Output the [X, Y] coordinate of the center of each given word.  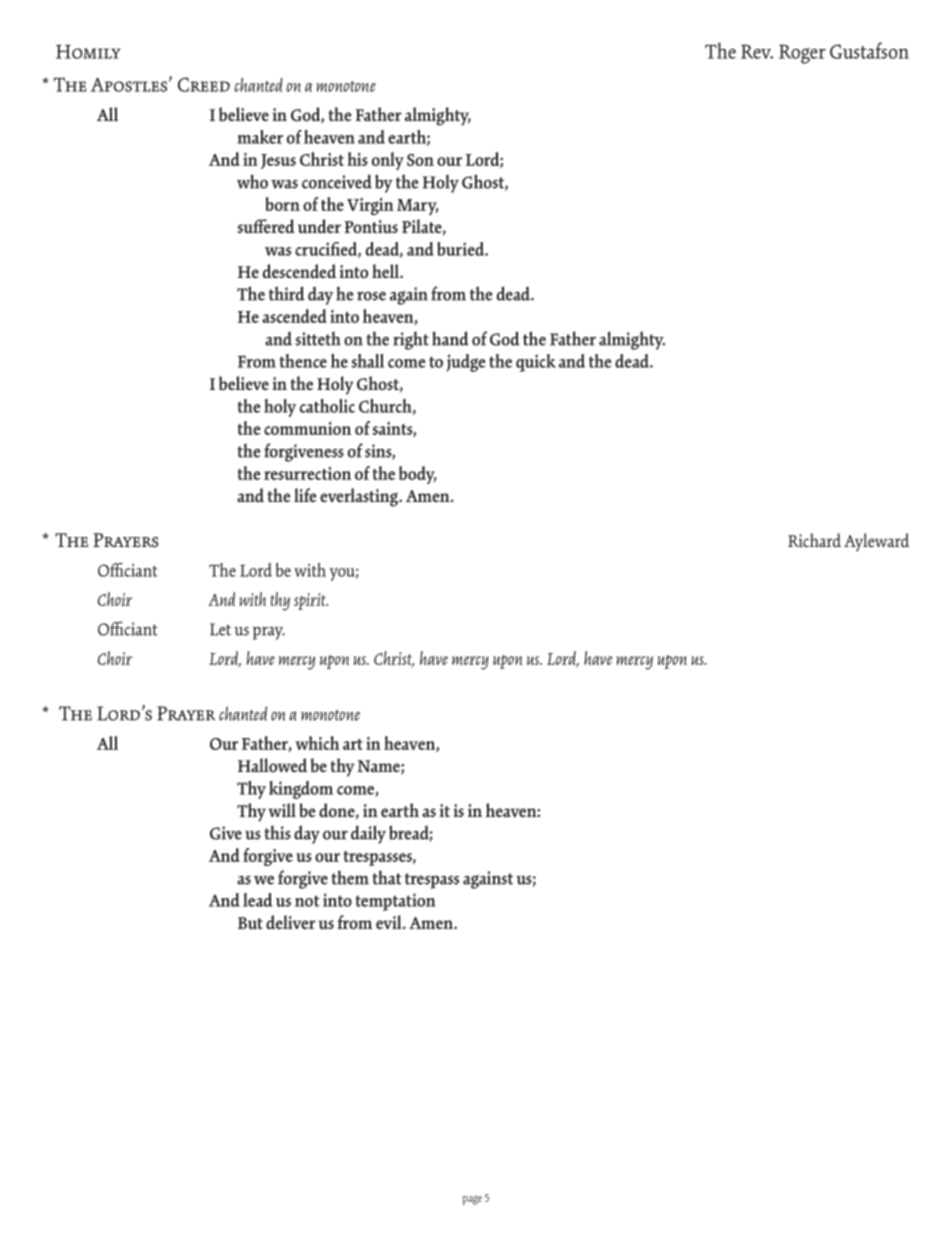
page [472, 1200]
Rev [757, 51]
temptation [395, 902]
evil [390, 922]
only [388, 161]
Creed [204, 84]
